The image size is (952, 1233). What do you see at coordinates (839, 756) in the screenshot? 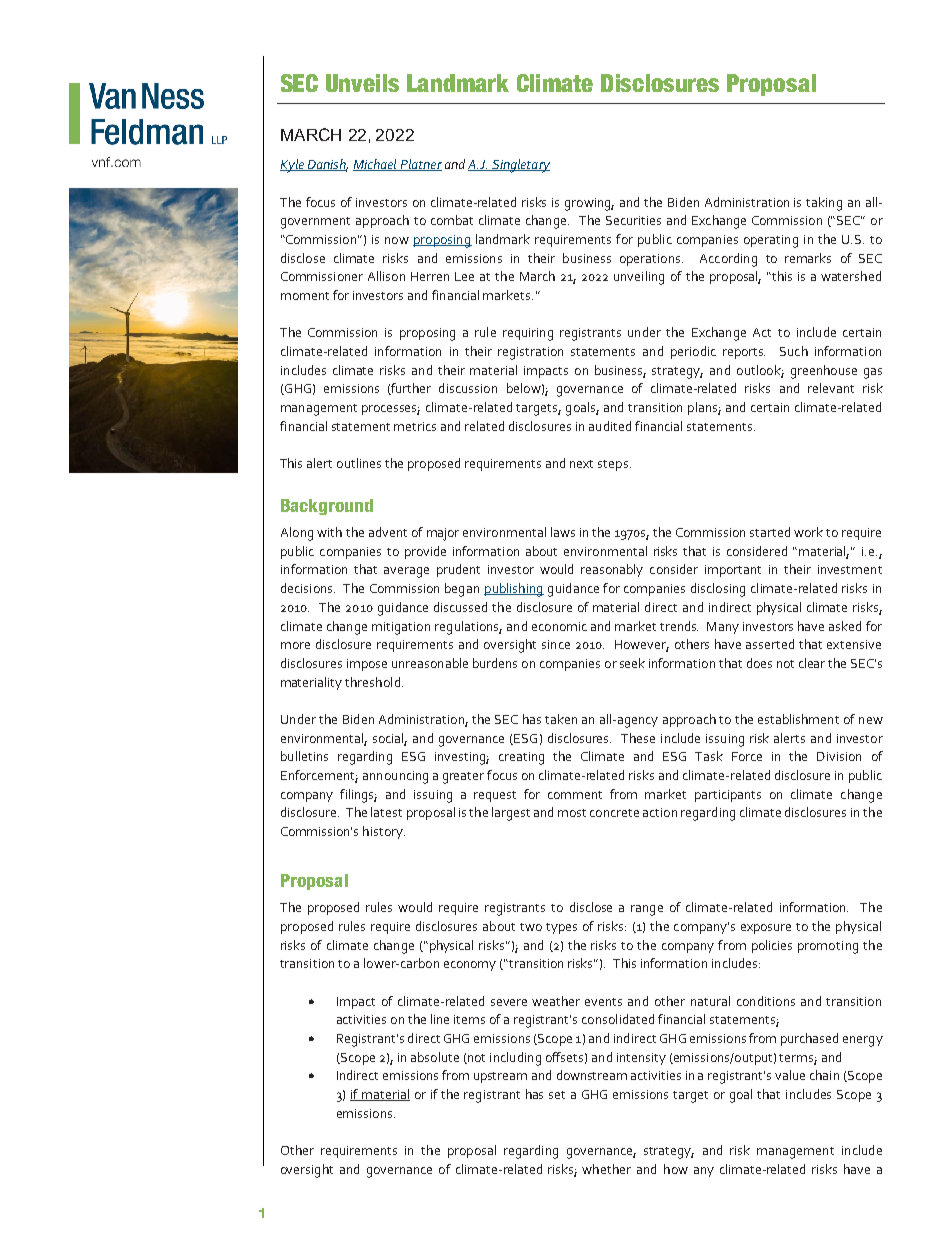
I see `Division` at bounding box center [839, 756].
